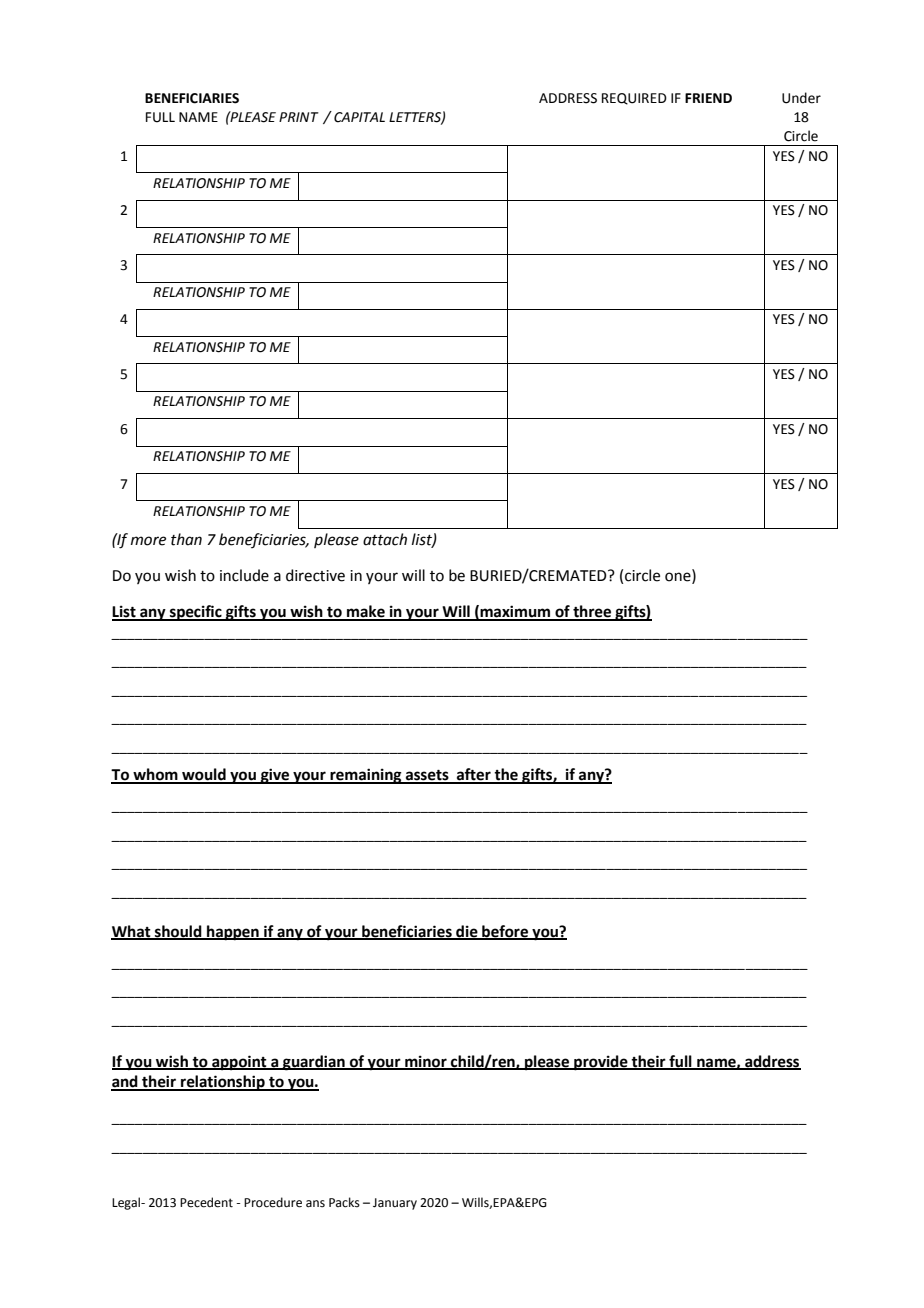  What do you see at coordinates (204, 775) in the screenshot?
I see `would` at bounding box center [204, 775].
